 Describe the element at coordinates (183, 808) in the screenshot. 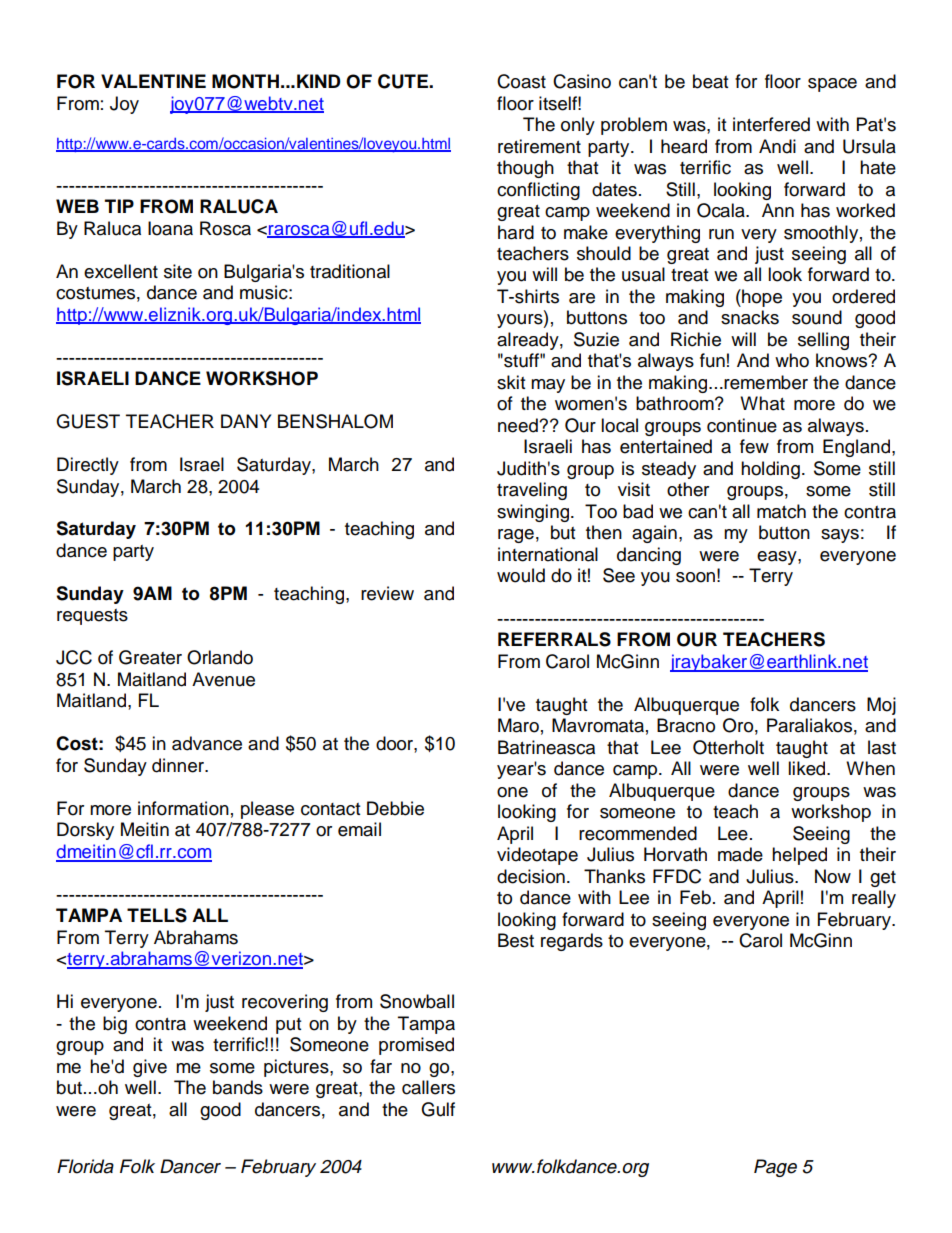

I see `information` at that location.
